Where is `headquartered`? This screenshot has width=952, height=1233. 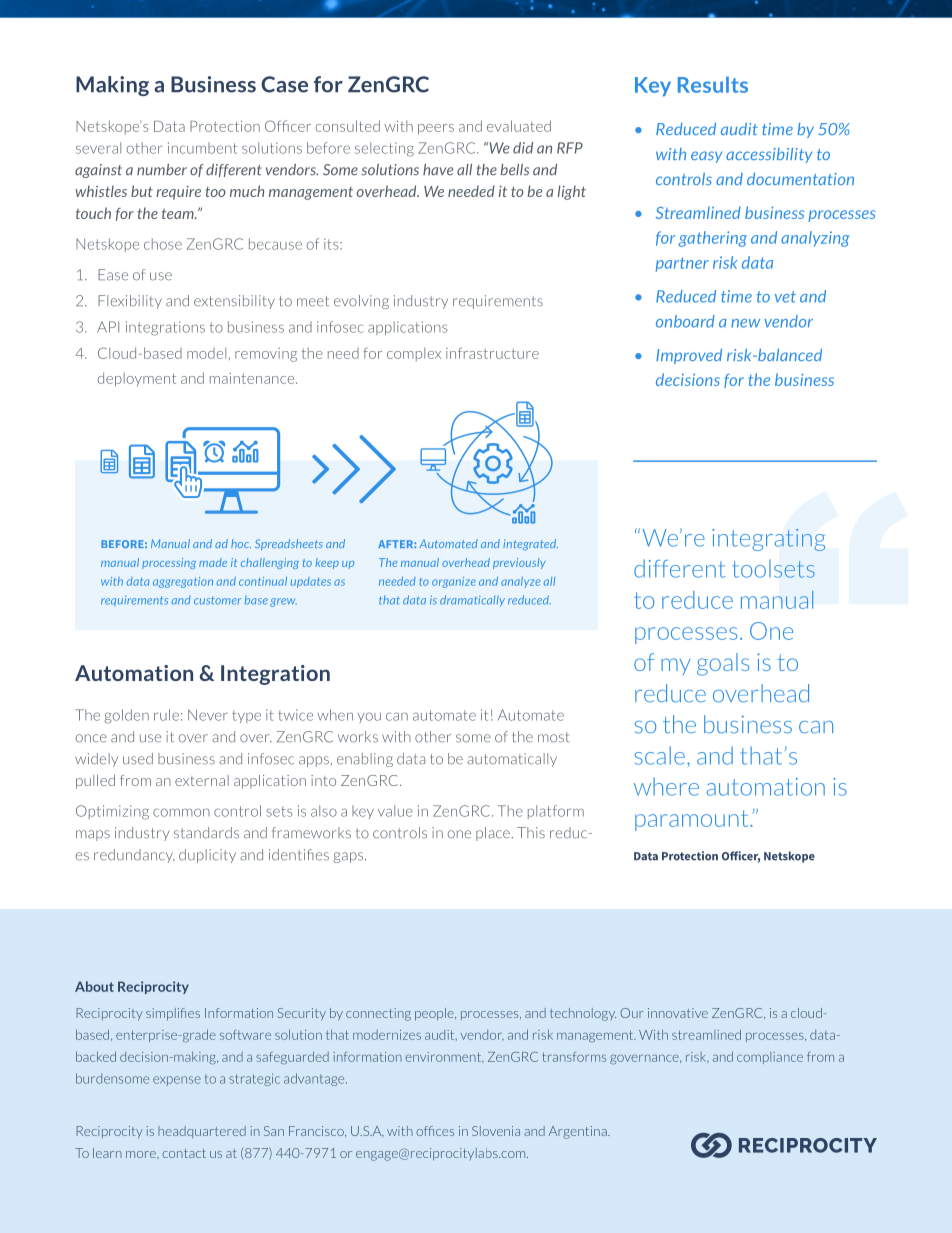 headquartered is located at coordinates (202, 1132).
